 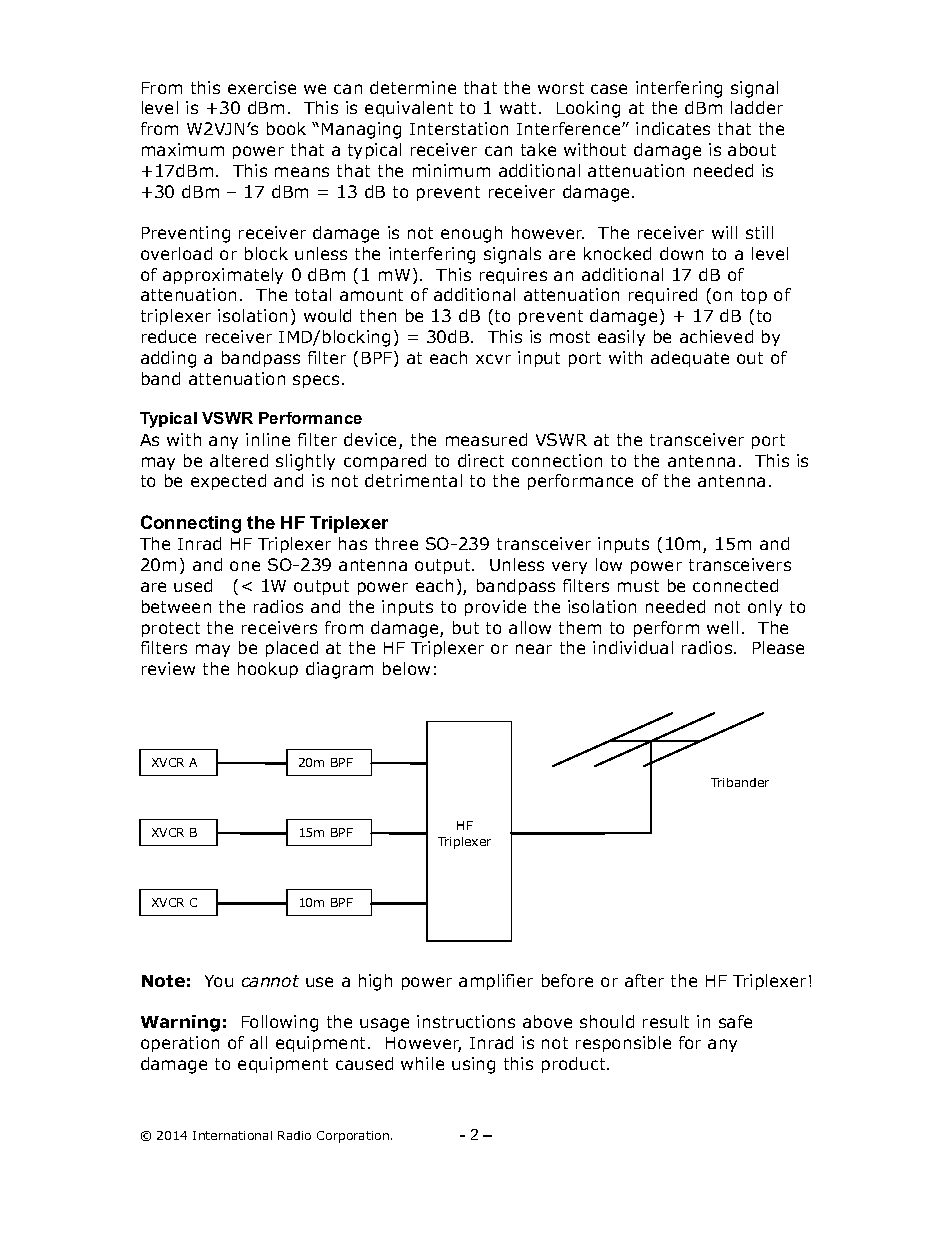 I want to click on requires, so click(x=513, y=276).
